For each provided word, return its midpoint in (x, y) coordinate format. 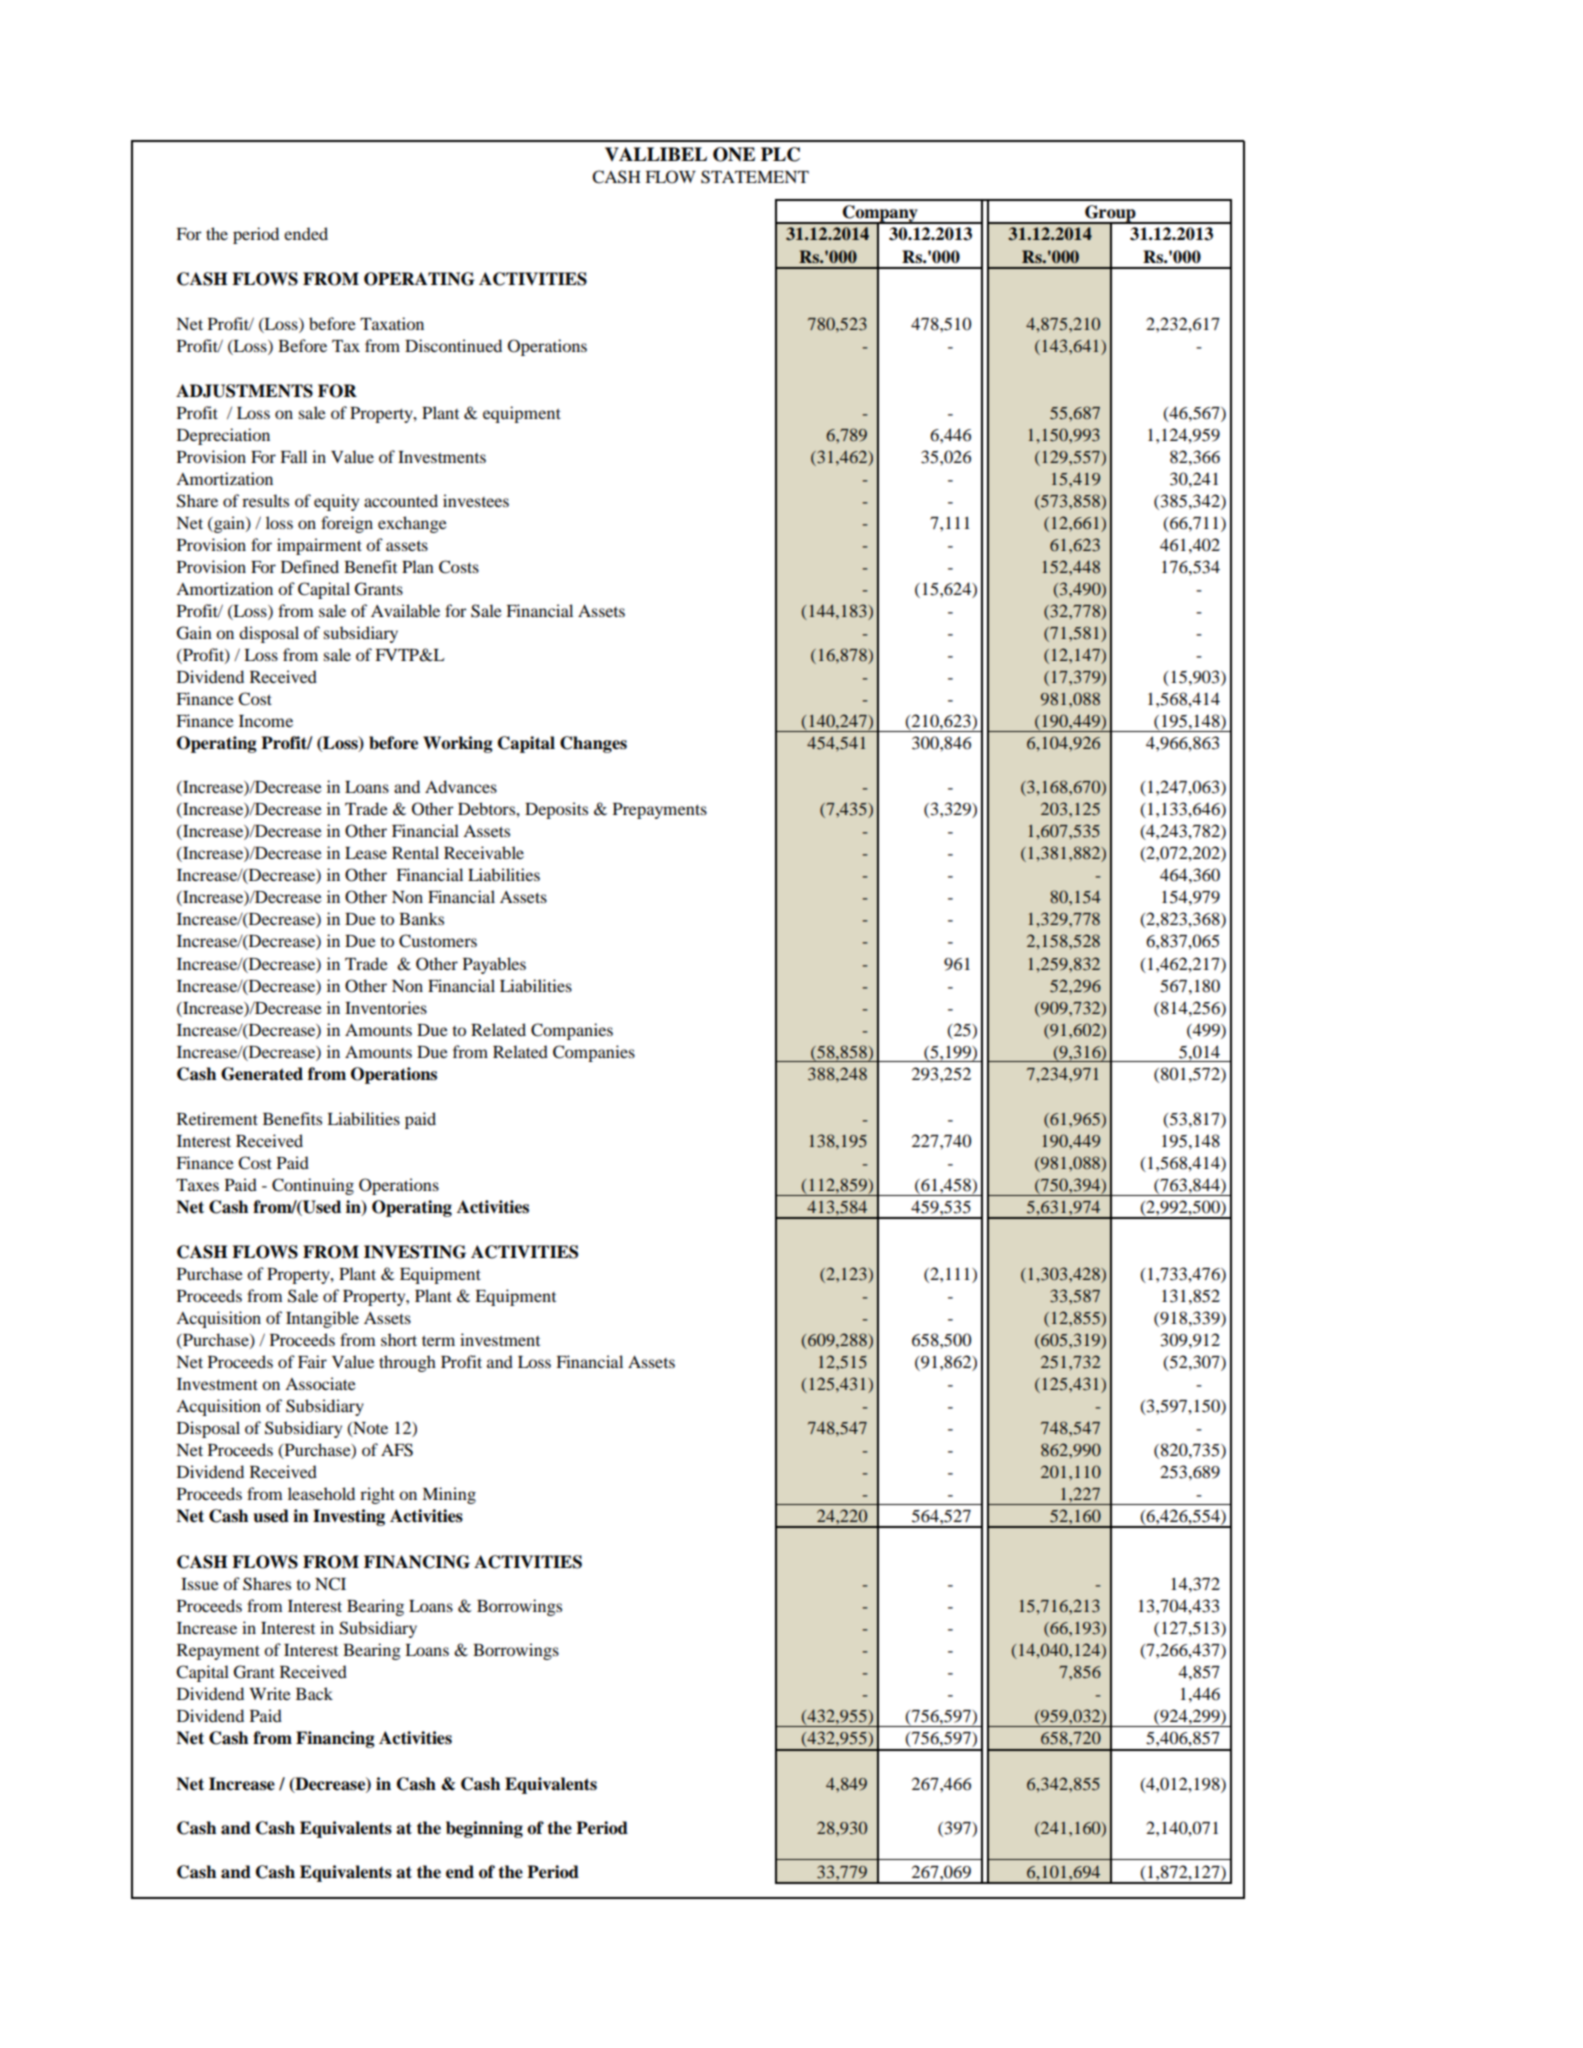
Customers (438, 941)
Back (314, 1693)
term (438, 1341)
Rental (415, 852)
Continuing (313, 1186)
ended (306, 233)
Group (1110, 214)
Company (880, 214)
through (407, 1363)
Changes (593, 744)
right (377, 1495)
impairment (319, 546)
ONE (734, 154)
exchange (412, 524)
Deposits (556, 810)
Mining (449, 1495)
